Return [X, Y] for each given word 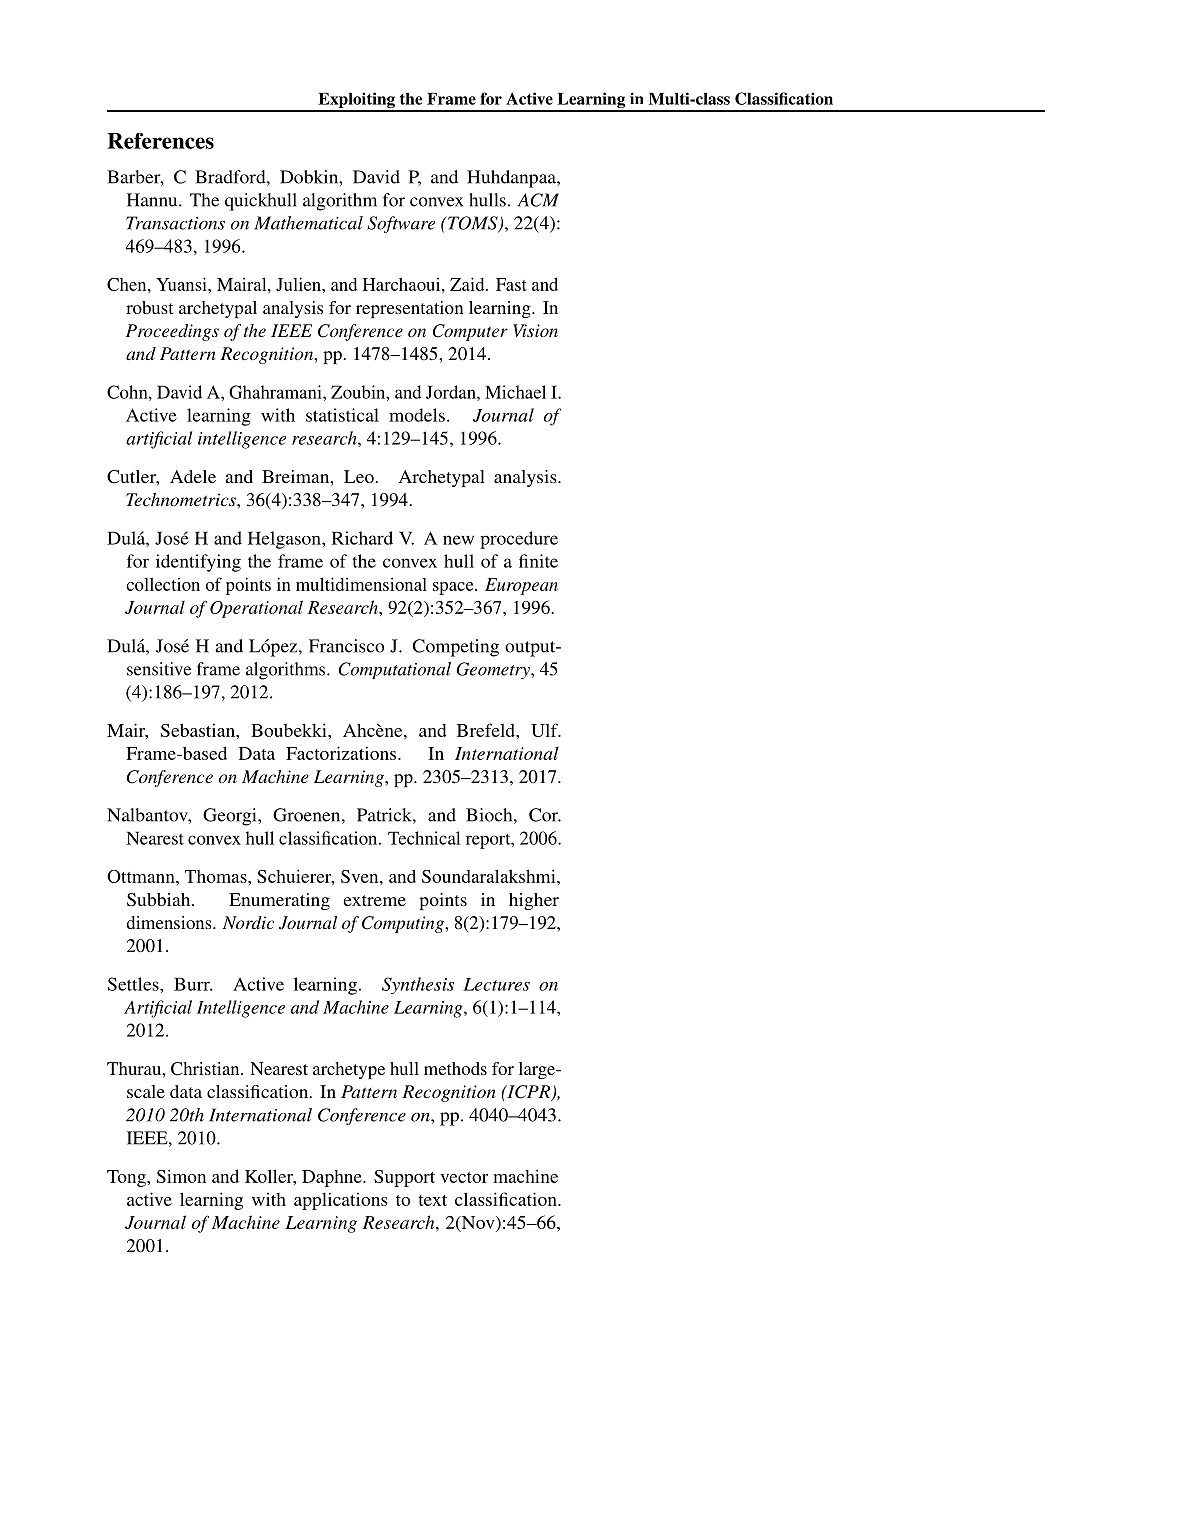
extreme [374, 900]
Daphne [333, 1178]
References [160, 141]
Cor [545, 815]
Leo [360, 476]
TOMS [473, 224]
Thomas [217, 876]
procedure [519, 540]
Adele [193, 476]
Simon [181, 1176]
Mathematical [308, 223]
